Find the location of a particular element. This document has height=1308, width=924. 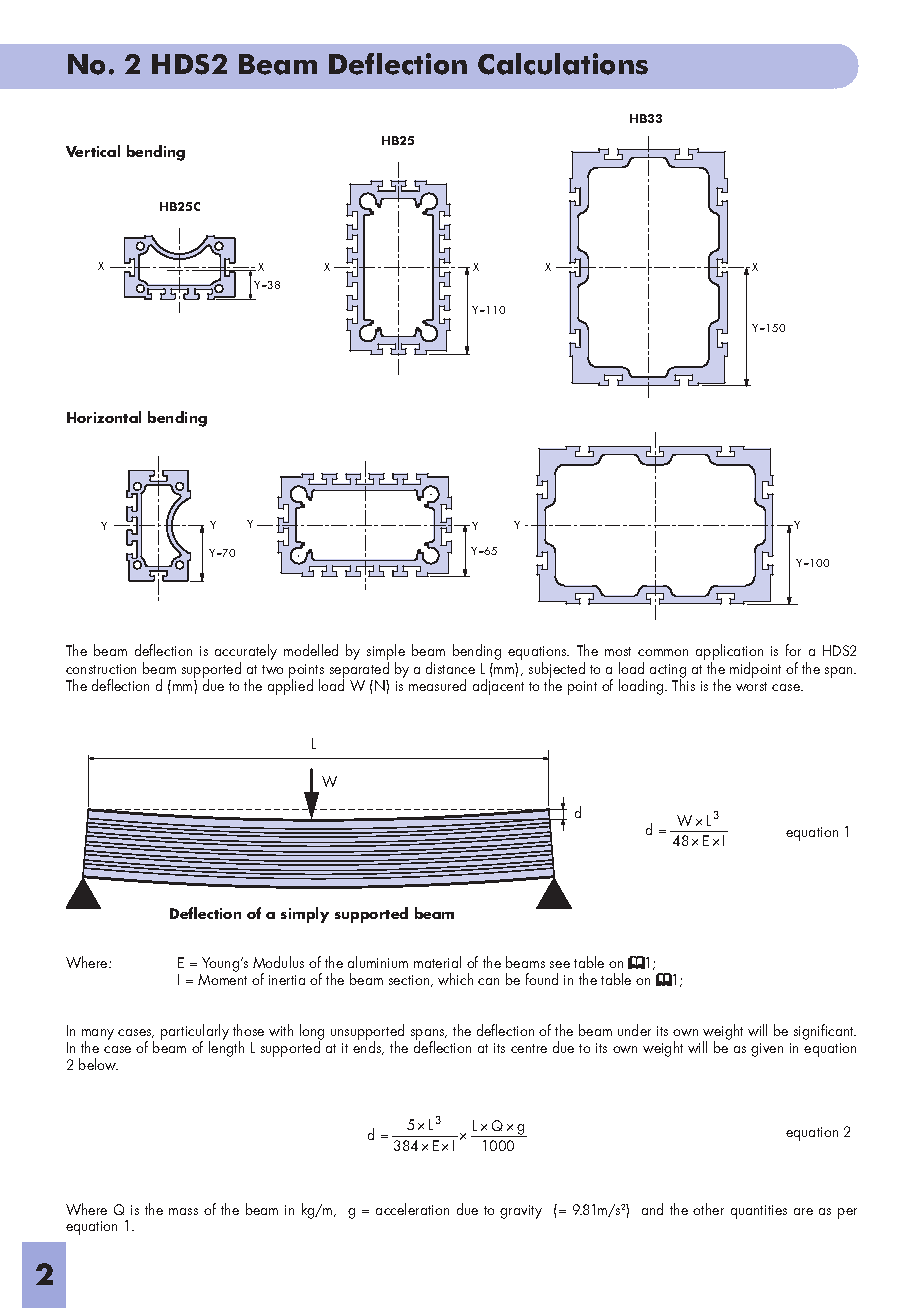

application is located at coordinates (729, 653).
